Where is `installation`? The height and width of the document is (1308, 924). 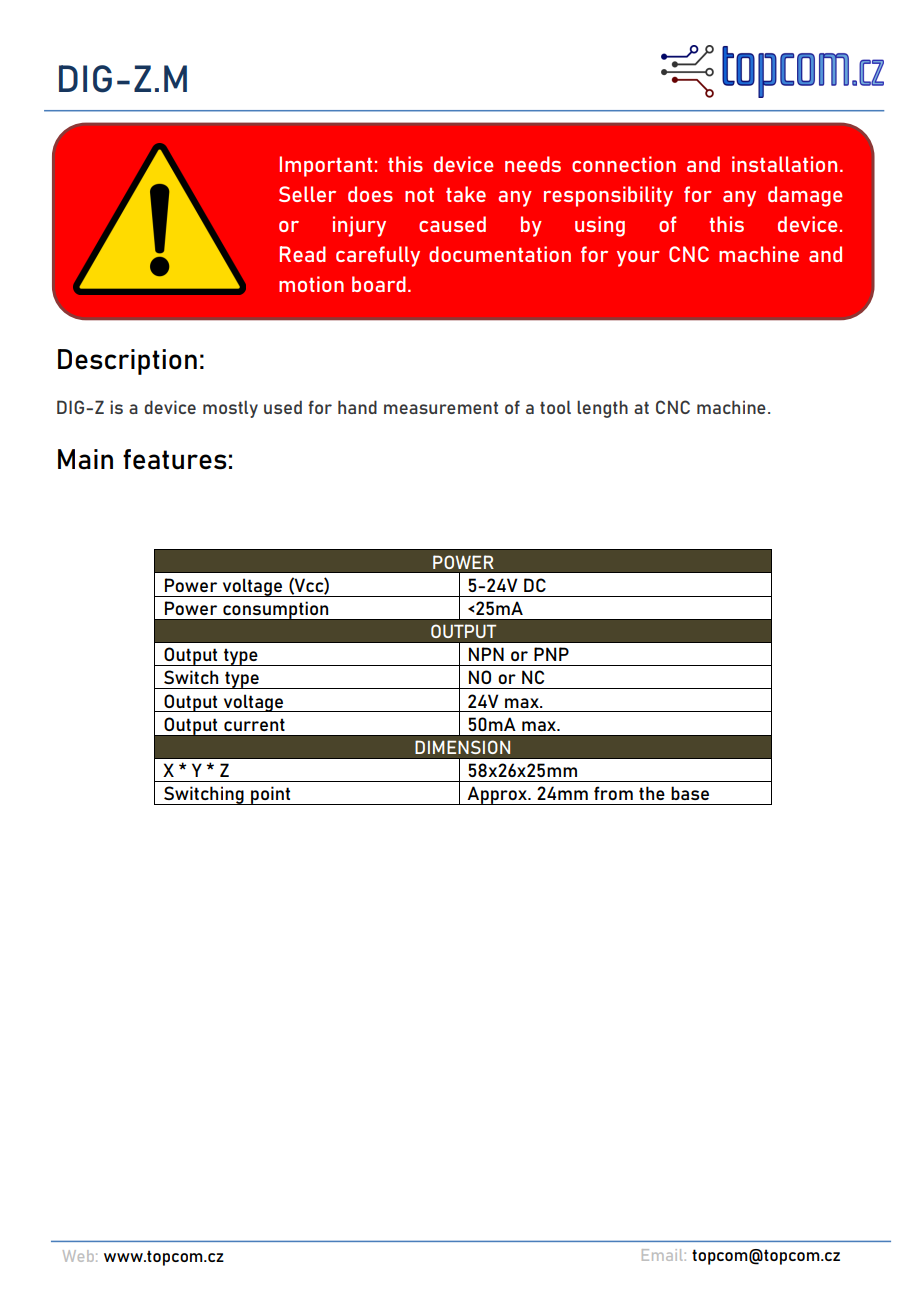 installation is located at coordinates (784, 164).
